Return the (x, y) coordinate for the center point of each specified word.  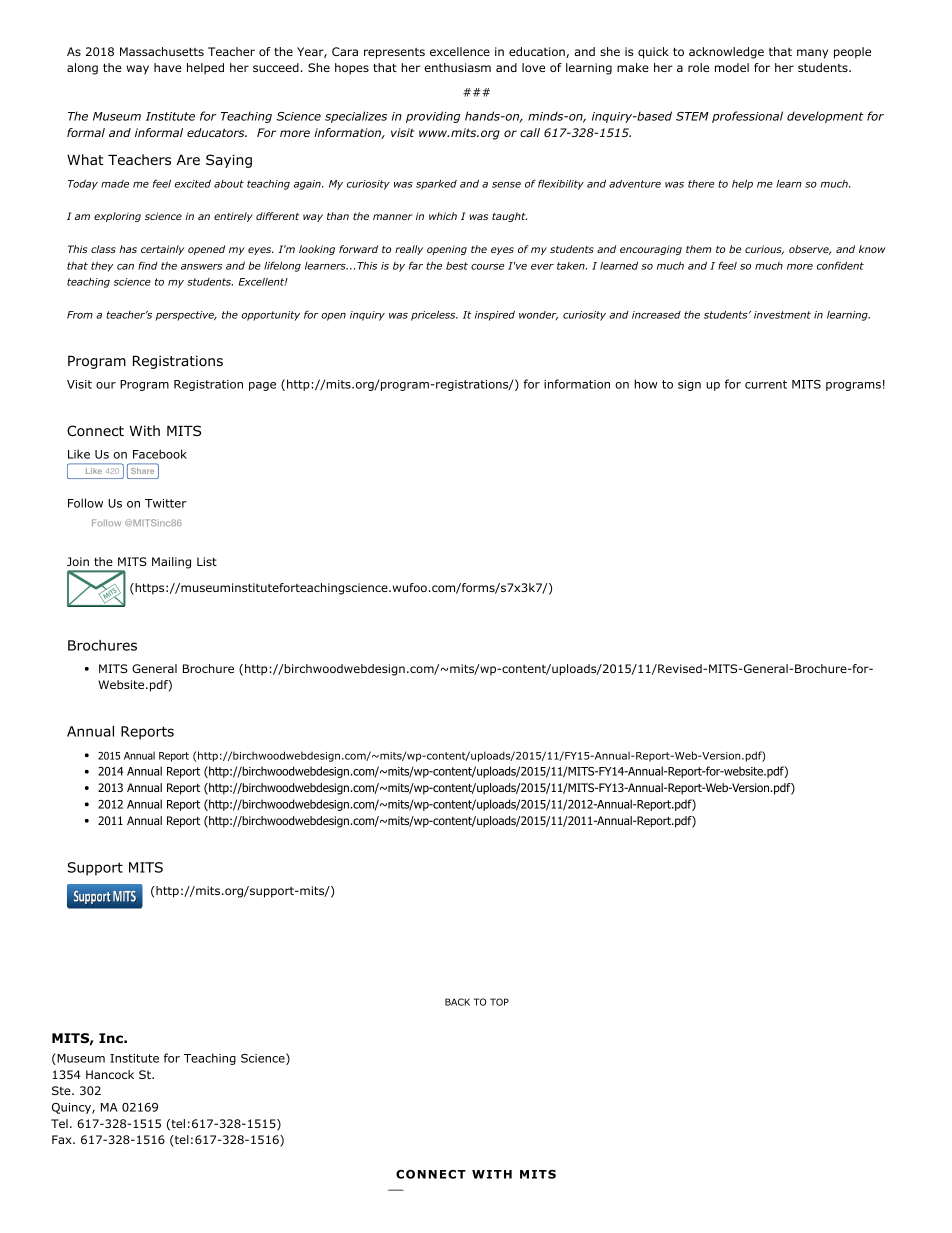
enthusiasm (457, 67)
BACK (457, 1002)
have (168, 67)
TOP (499, 1002)
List (207, 561)
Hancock (110, 1074)
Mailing (171, 563)
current (766, 384)
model (732, 67)
